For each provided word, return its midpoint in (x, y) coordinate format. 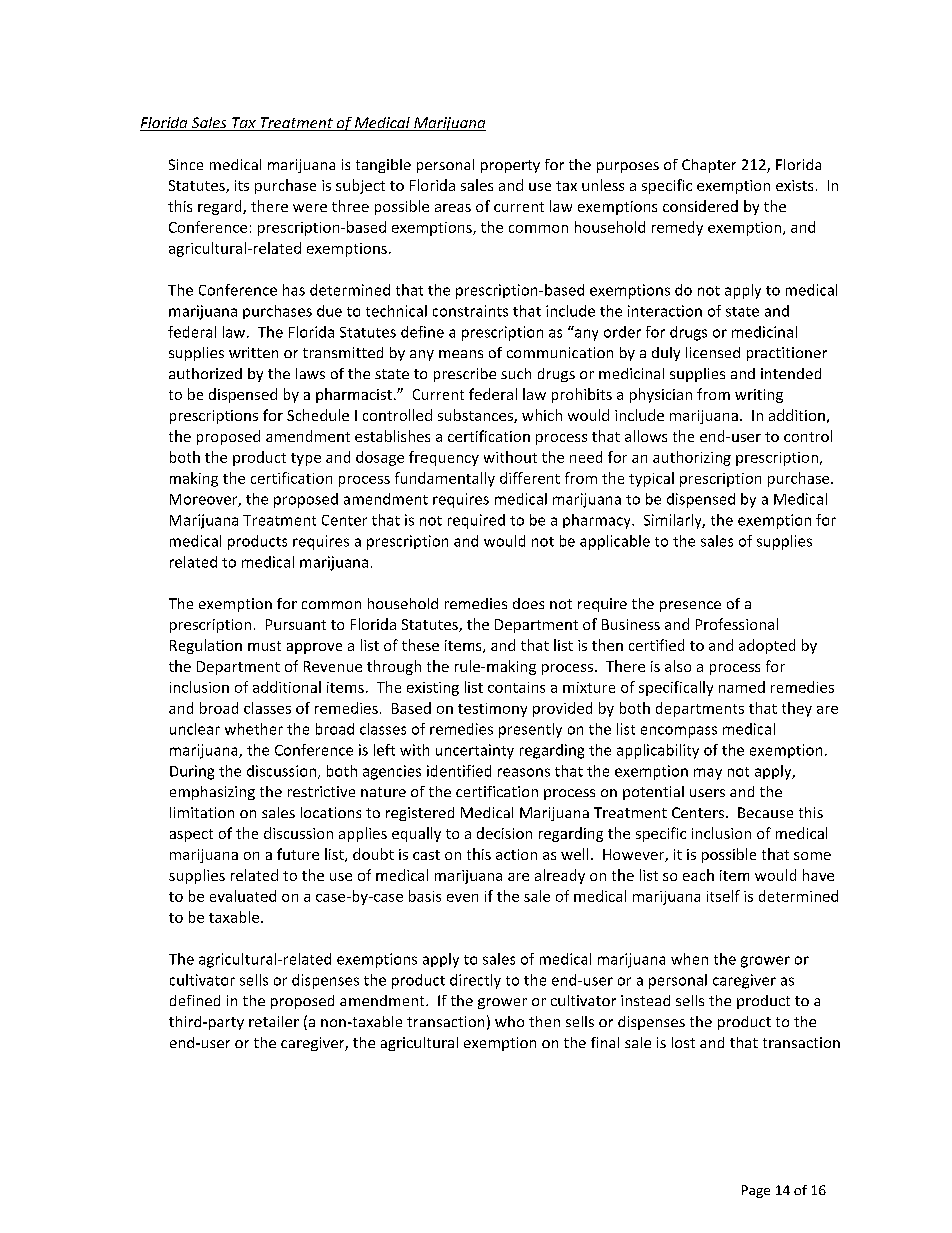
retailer (274, 1021)
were (310, 208)
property (510, 166)
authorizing (692, 458)
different (530, 478)
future (298, 854)
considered (700, 206)
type (306, 459)
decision (504, 833)
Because (765, 812)
